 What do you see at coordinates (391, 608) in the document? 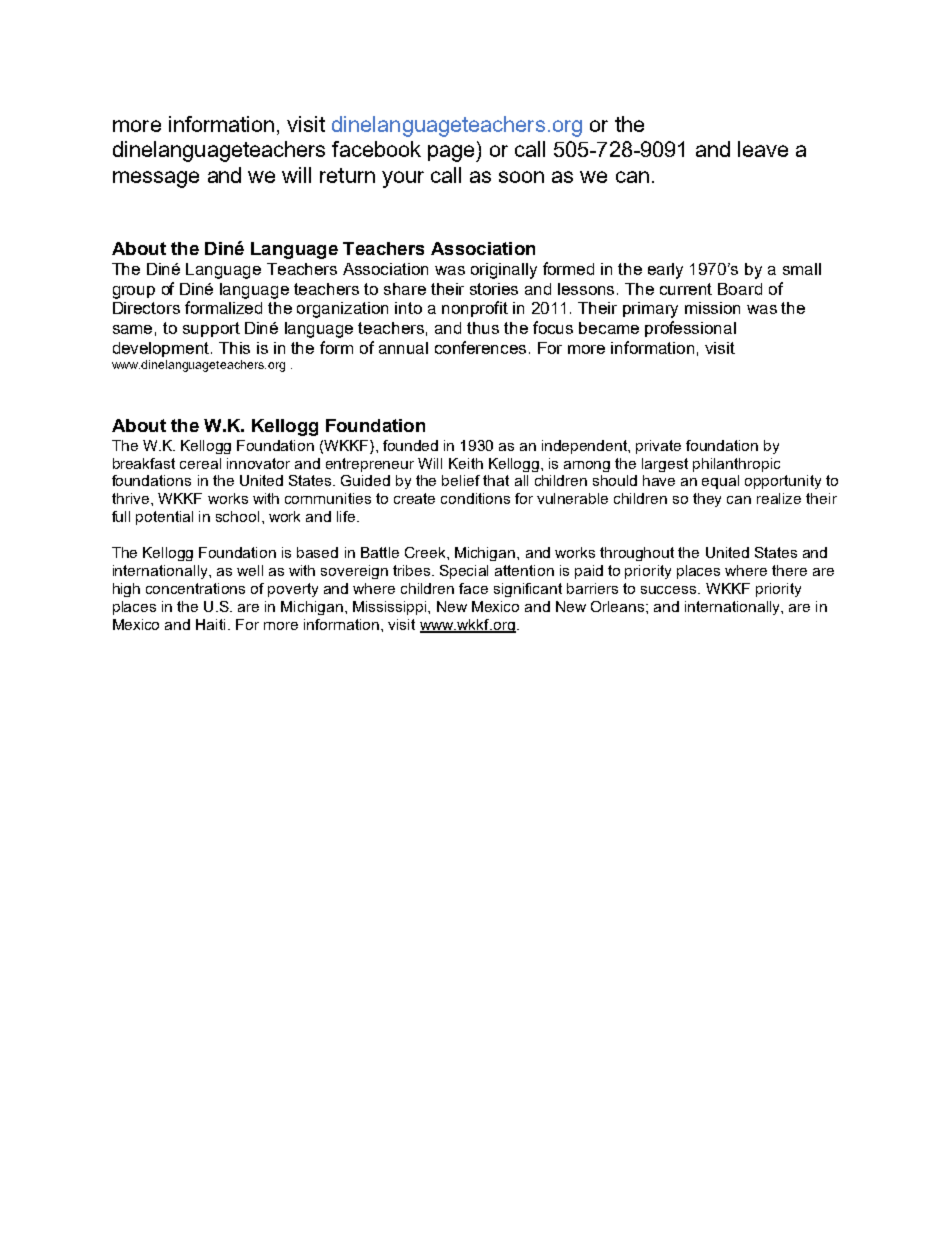
I see `Mississippi` at bounding box center [391, 608].
